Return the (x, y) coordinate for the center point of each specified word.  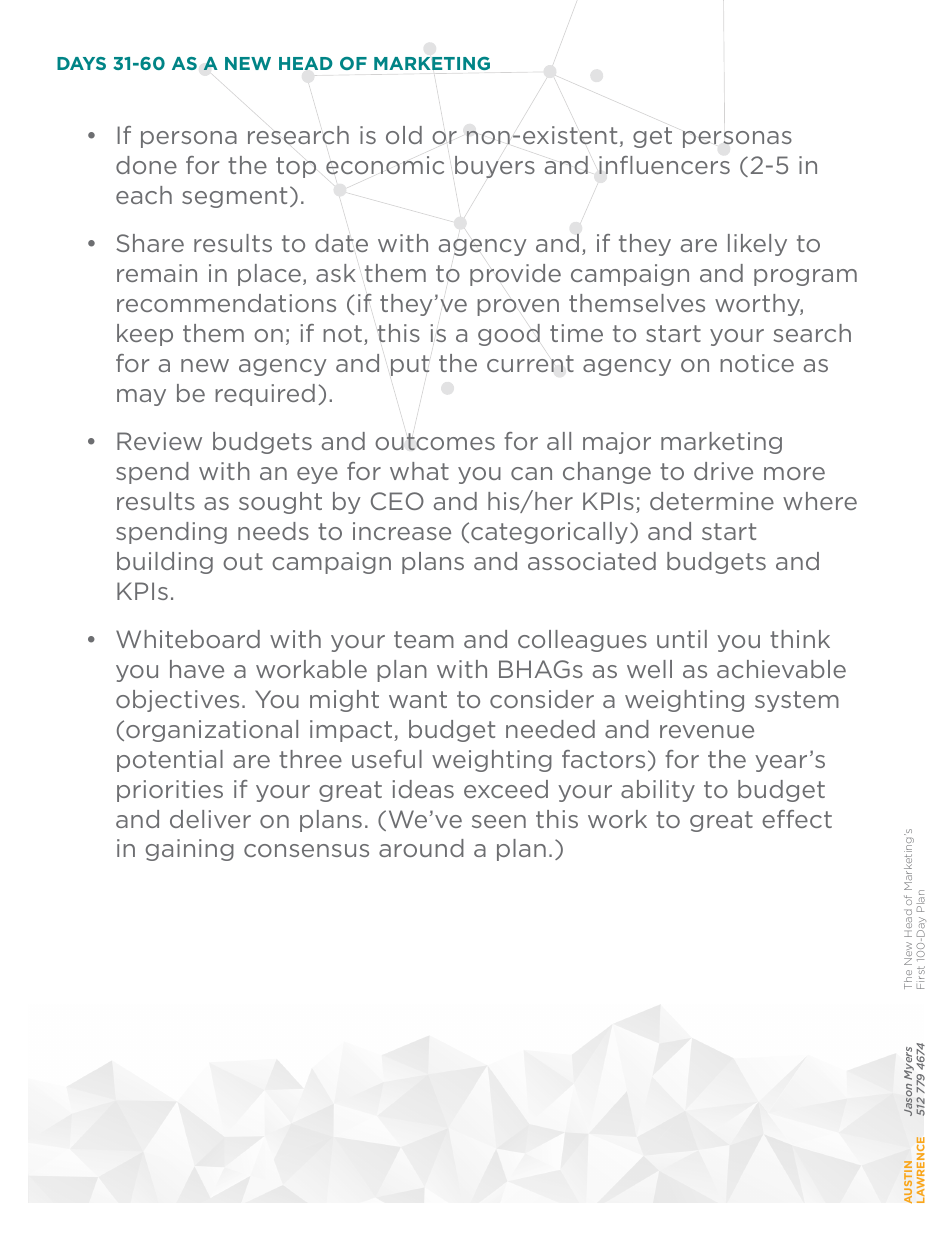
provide (515, 275)
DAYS (81, 63)
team (424, 639)
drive (723, 471)
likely (757, 245)
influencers (664, 165)
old (404, 135)
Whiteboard (188, 639)
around (421, 848)
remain (157, 273)
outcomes (435, 442)
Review (159, 441)
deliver (210, 819)
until (682, 639)
